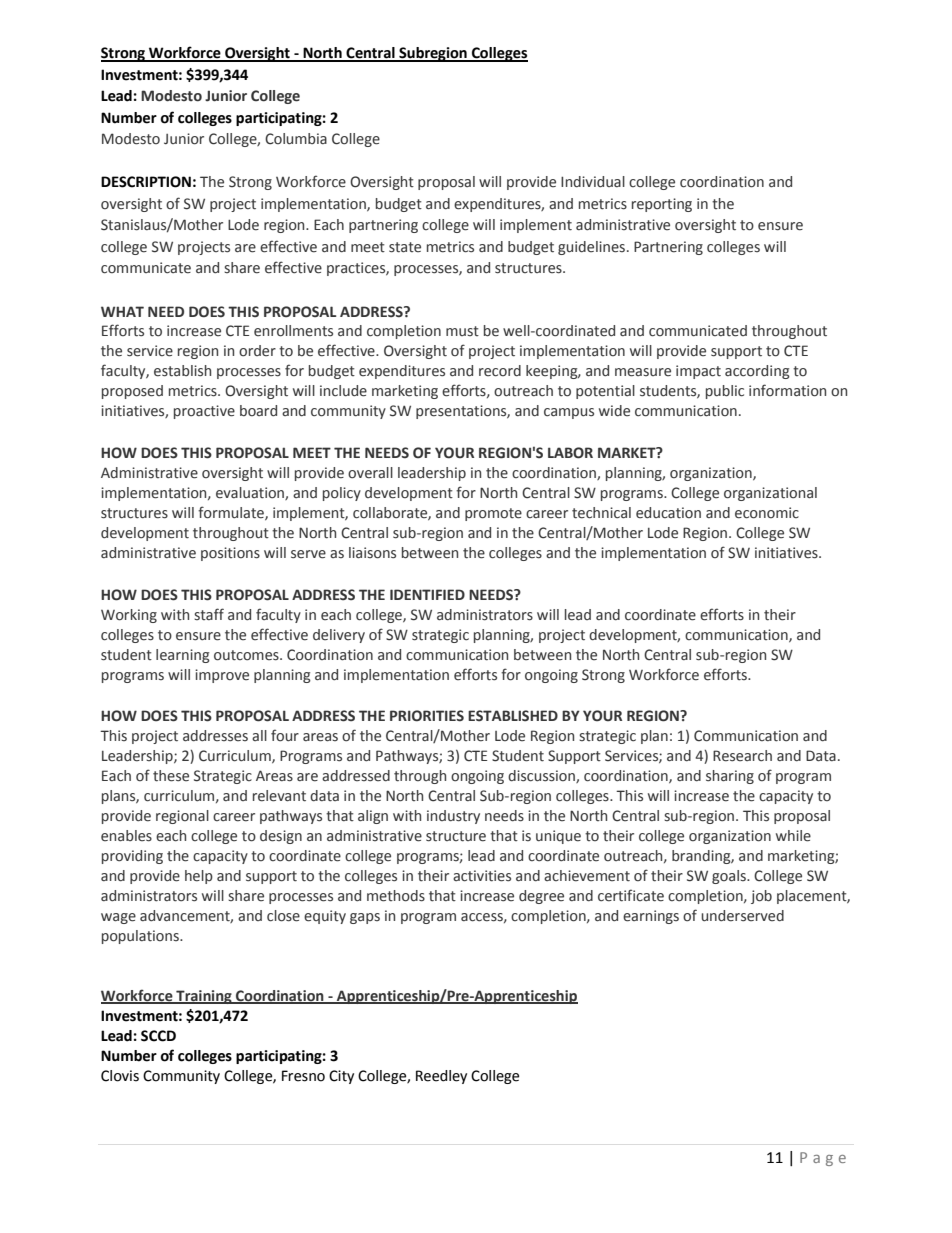 The width and height of the page is (952, 1233). What do you see at coordinates (204, 997) in the page?
I see `Training` at bounding box center [204, 997].
